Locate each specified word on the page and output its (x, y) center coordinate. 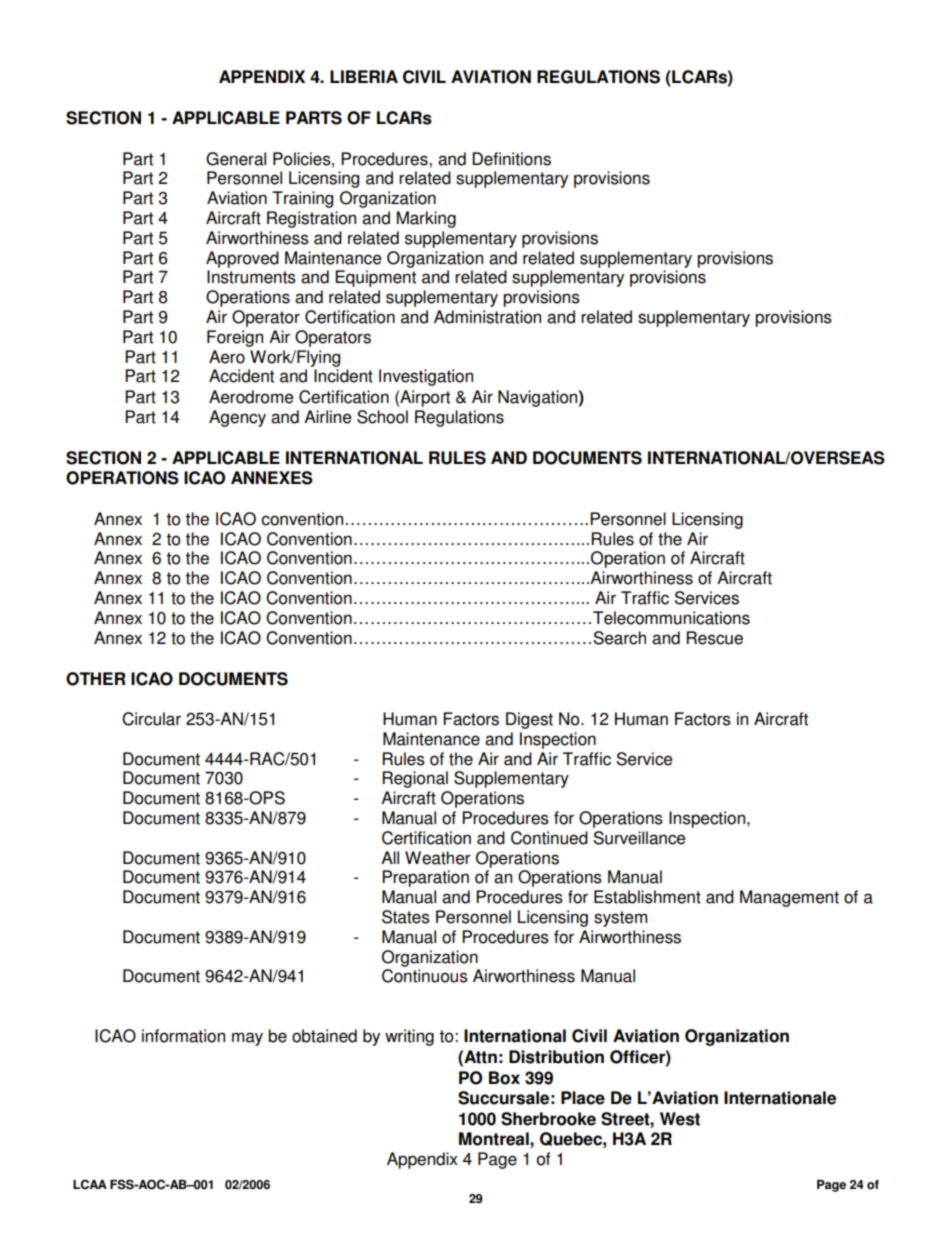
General (236, 159)
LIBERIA (364, 76)
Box (504, 1078)
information (183, 1036)
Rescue (715, 638)
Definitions (511, 159)
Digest (529, 720)
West (680, 1119)
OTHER (96, 679)
